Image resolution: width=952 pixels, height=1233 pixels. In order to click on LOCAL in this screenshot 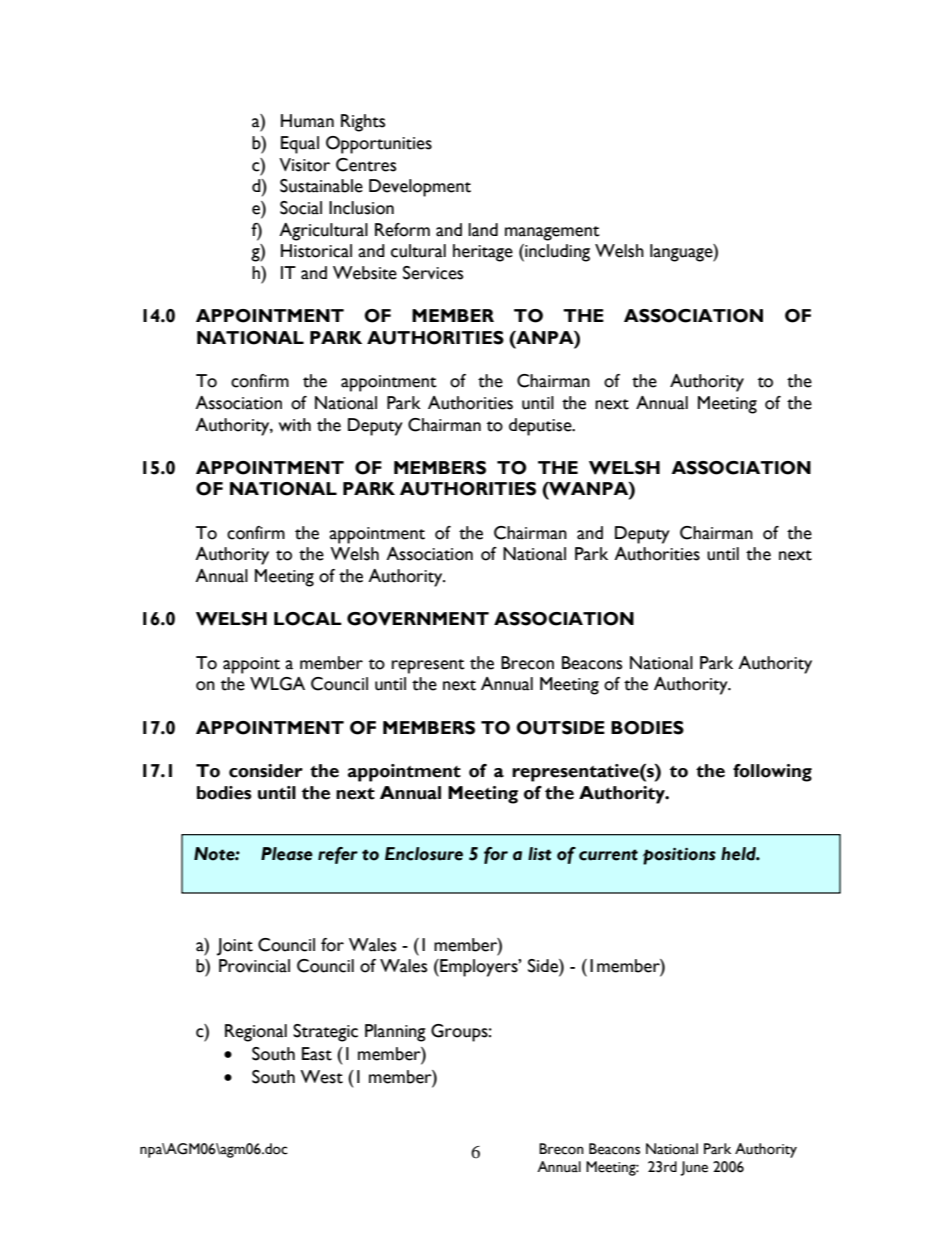, I will do `click(308, 619)`.
